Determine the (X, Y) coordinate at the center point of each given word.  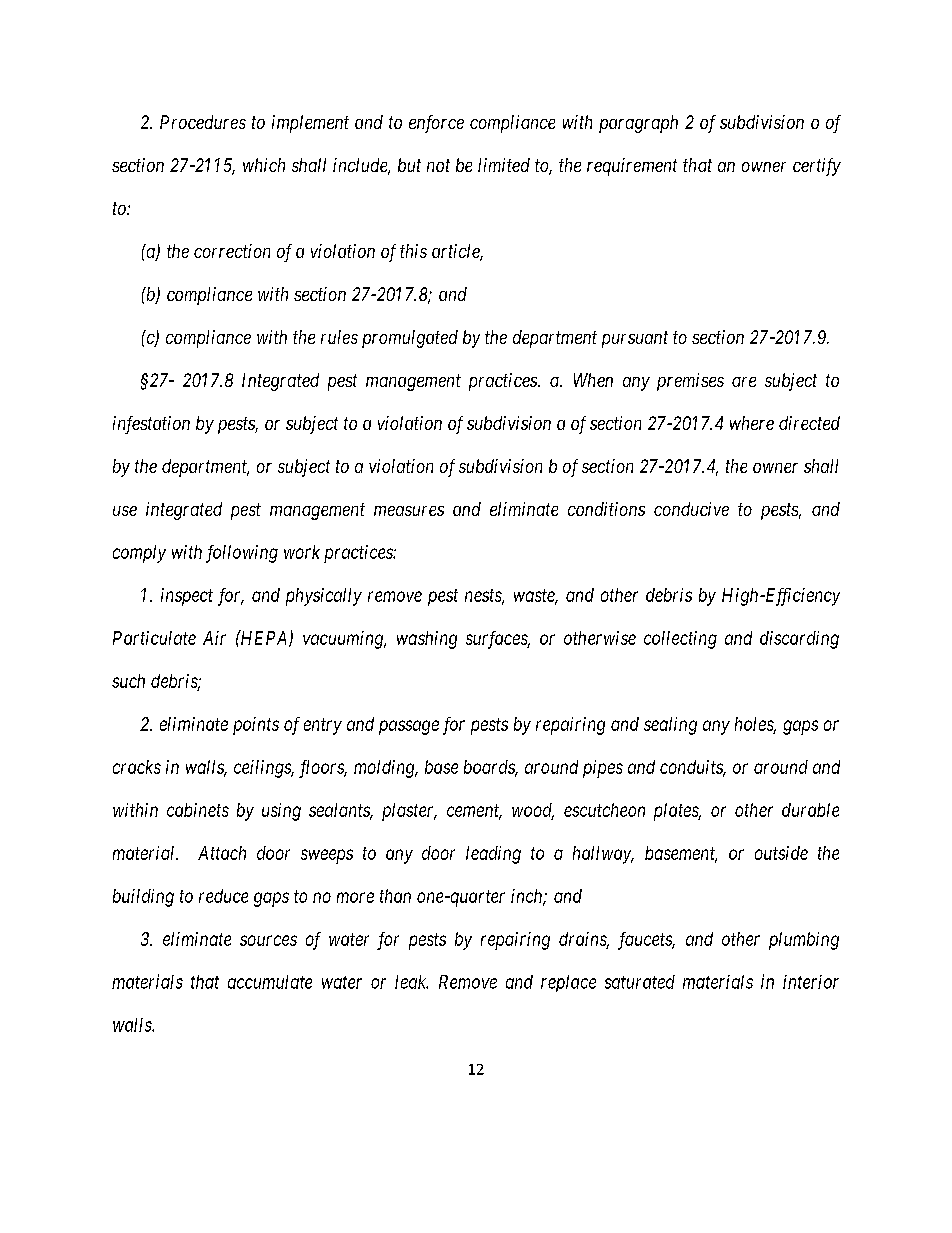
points (256, 726)
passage (409, 727)
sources (268, 940)
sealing (670, 726)
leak (411, 982)
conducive (691, 509)
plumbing (804, 941)
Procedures (203, 122)
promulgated (410, 339)
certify (817, 167)
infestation (151, 425)
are (744, 382)
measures (409, 511)
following (242, 554)
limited (504, 165)
